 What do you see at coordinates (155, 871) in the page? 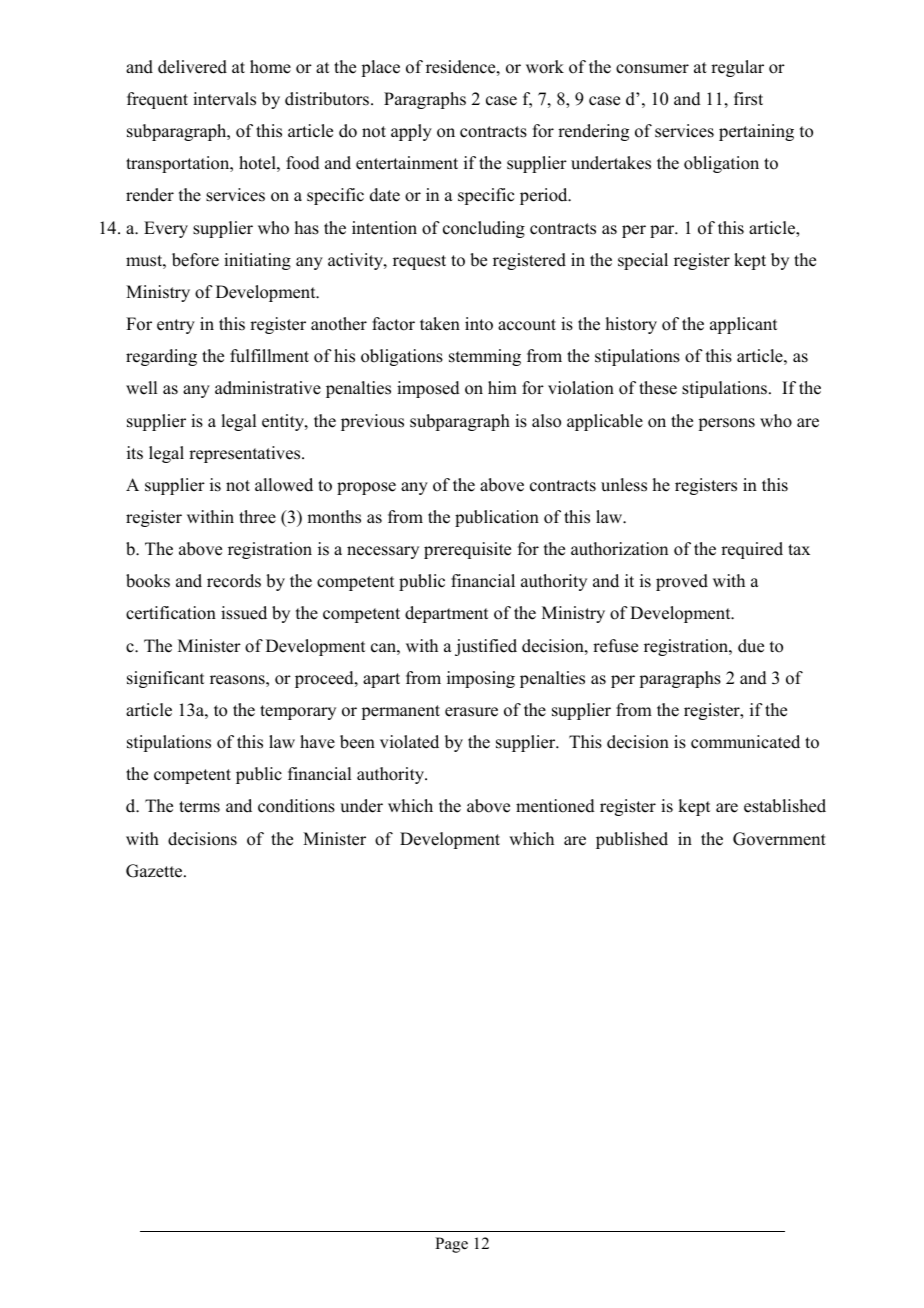
I see `Gazette` at bounding box center [155, 871].
